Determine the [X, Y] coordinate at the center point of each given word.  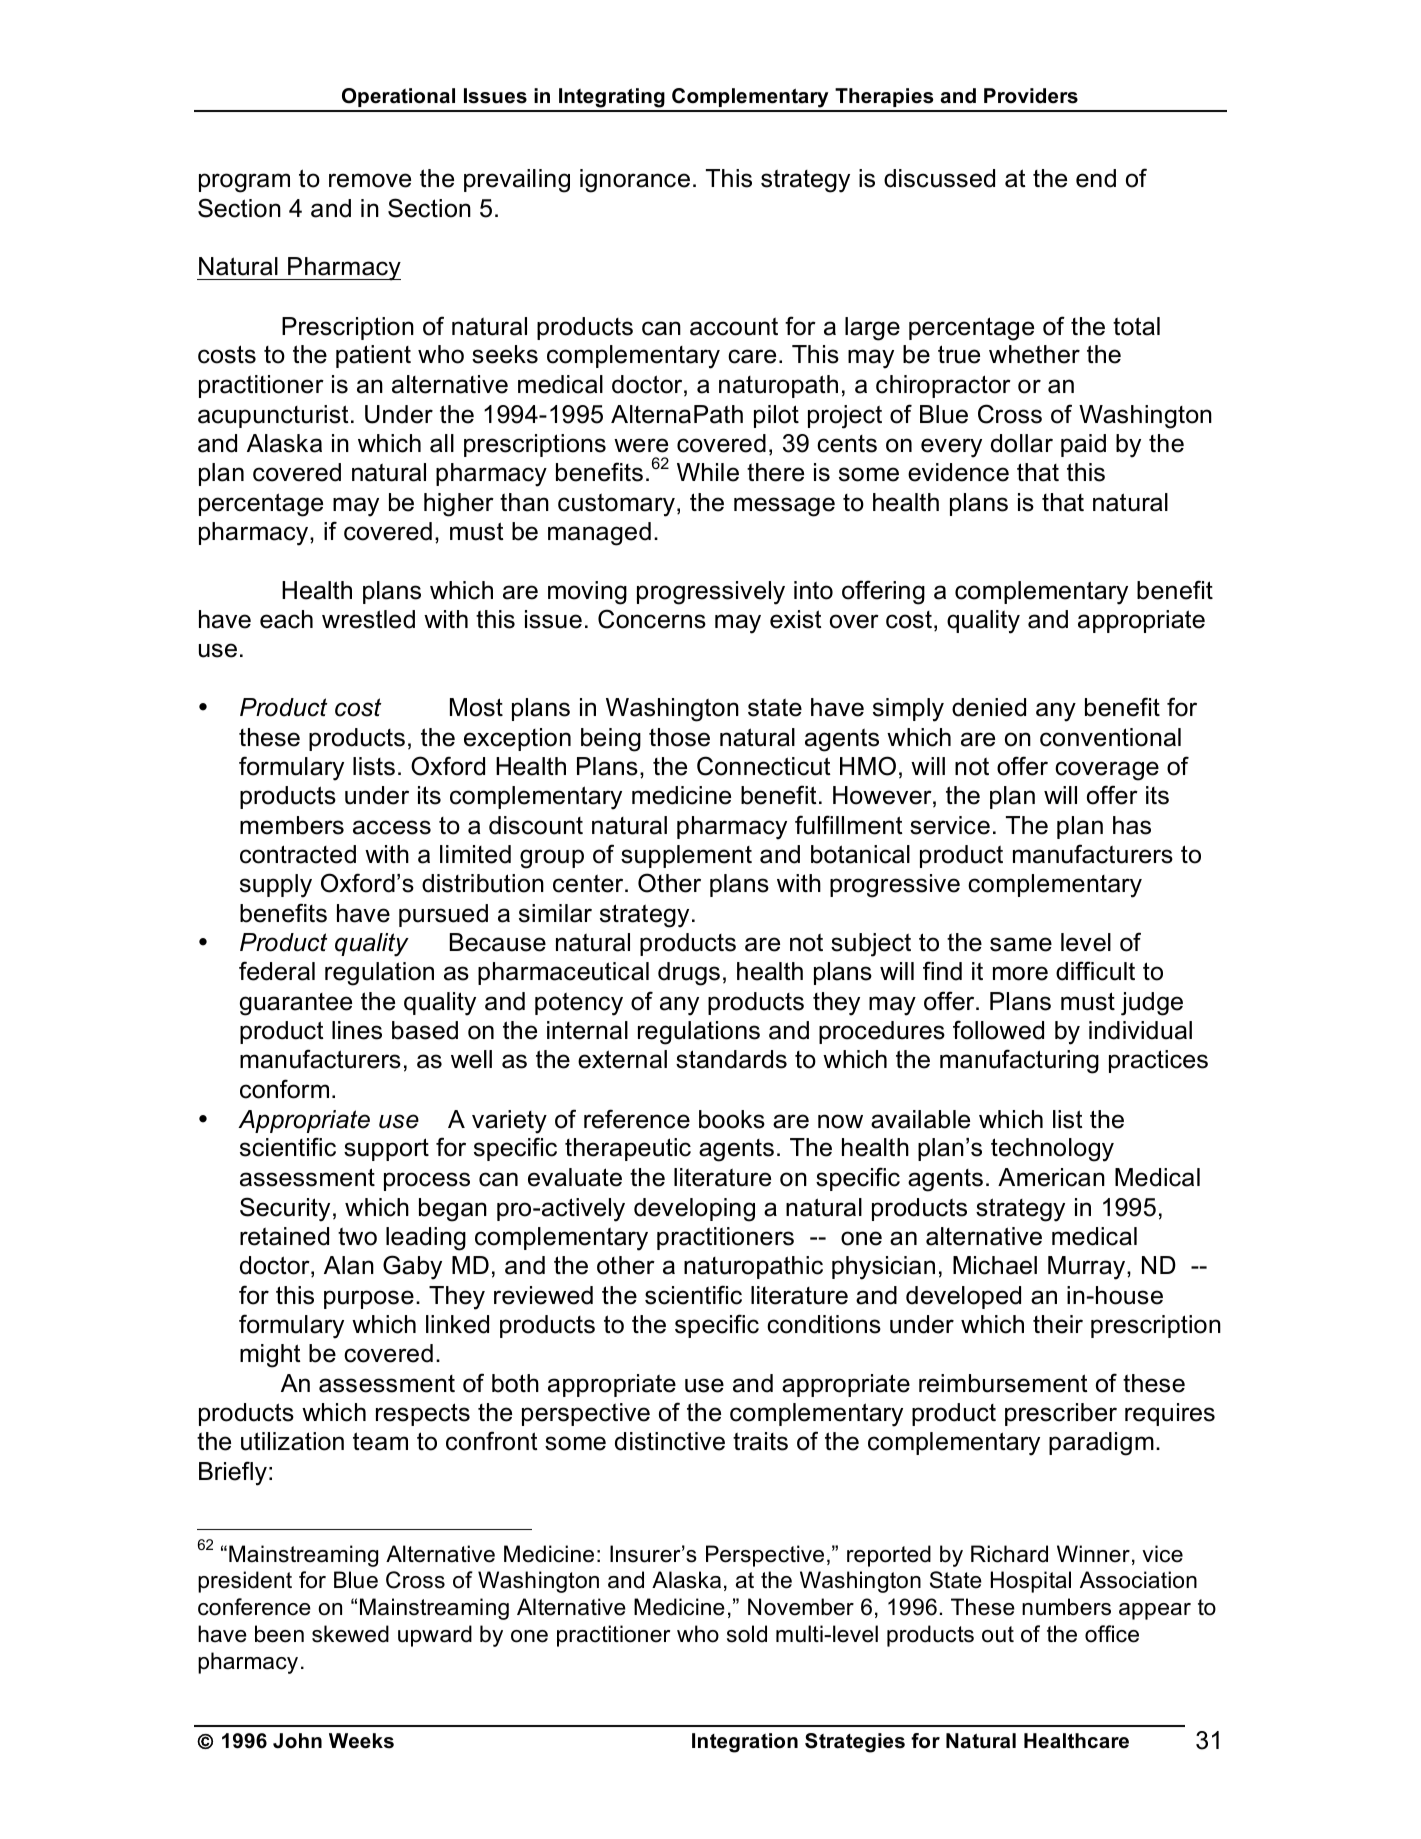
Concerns [652, 619]
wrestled [368, 619]
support [386, 1149]
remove [370, 180]
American [1051, 1177]
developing [694, 1210]
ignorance [635, 181]
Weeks [361, 1741]
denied [989, 707]
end [1096, 178]
